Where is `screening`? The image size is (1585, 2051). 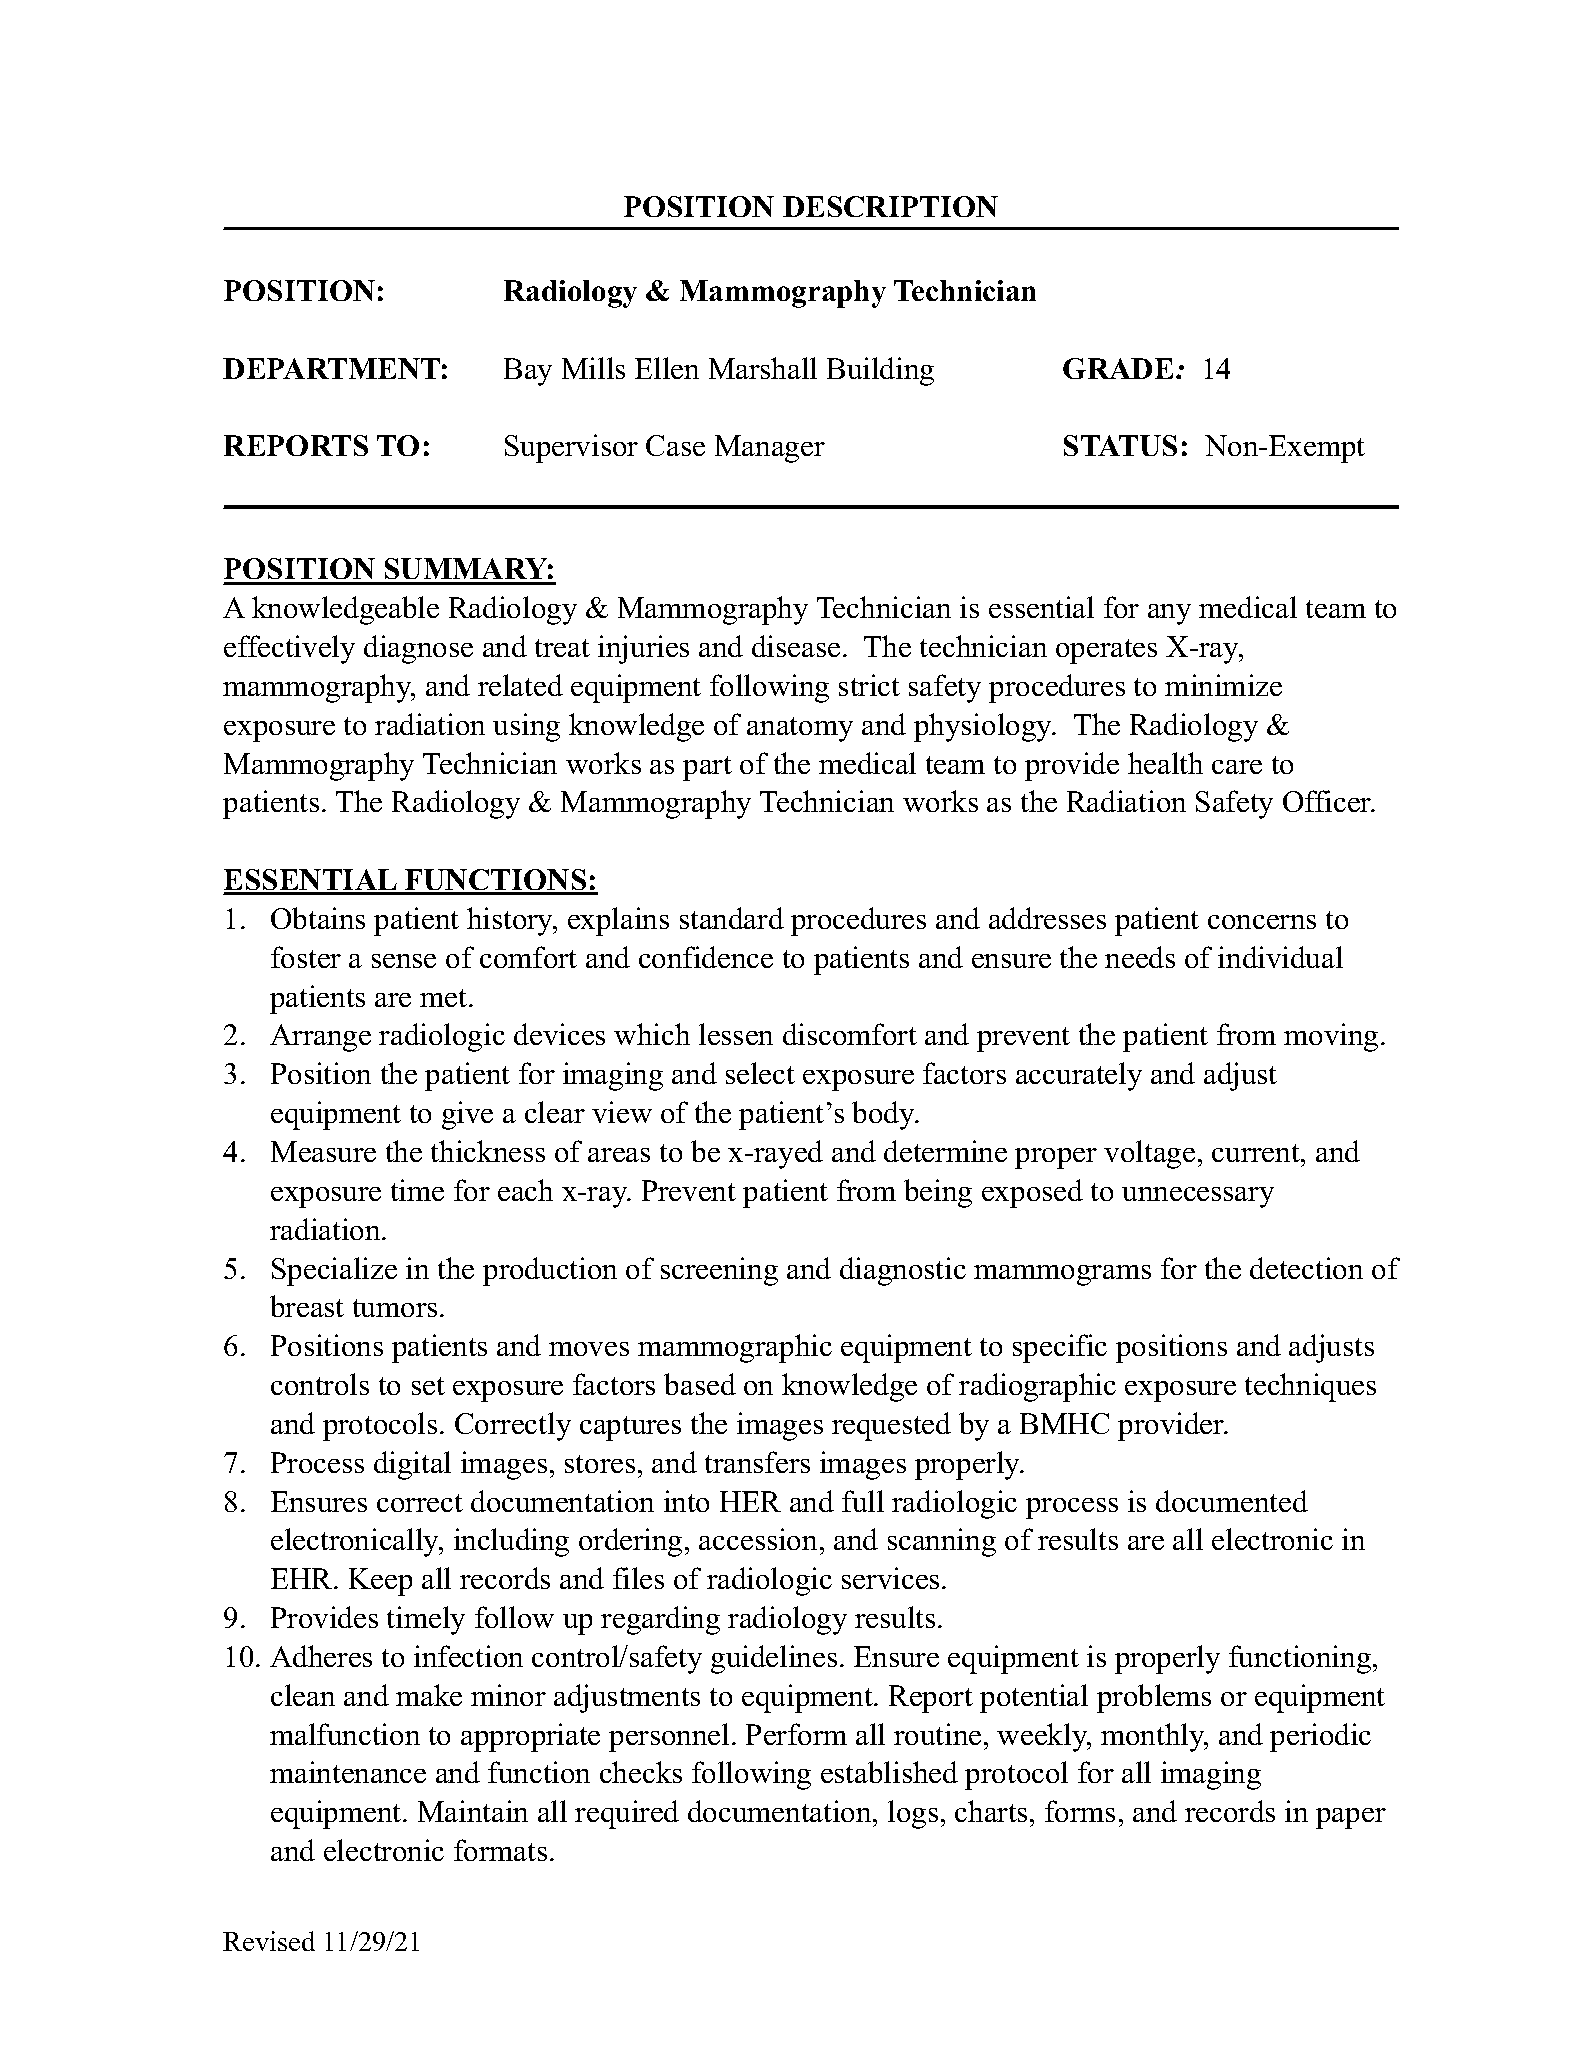 screening is located at coordinates (719, 1271).
